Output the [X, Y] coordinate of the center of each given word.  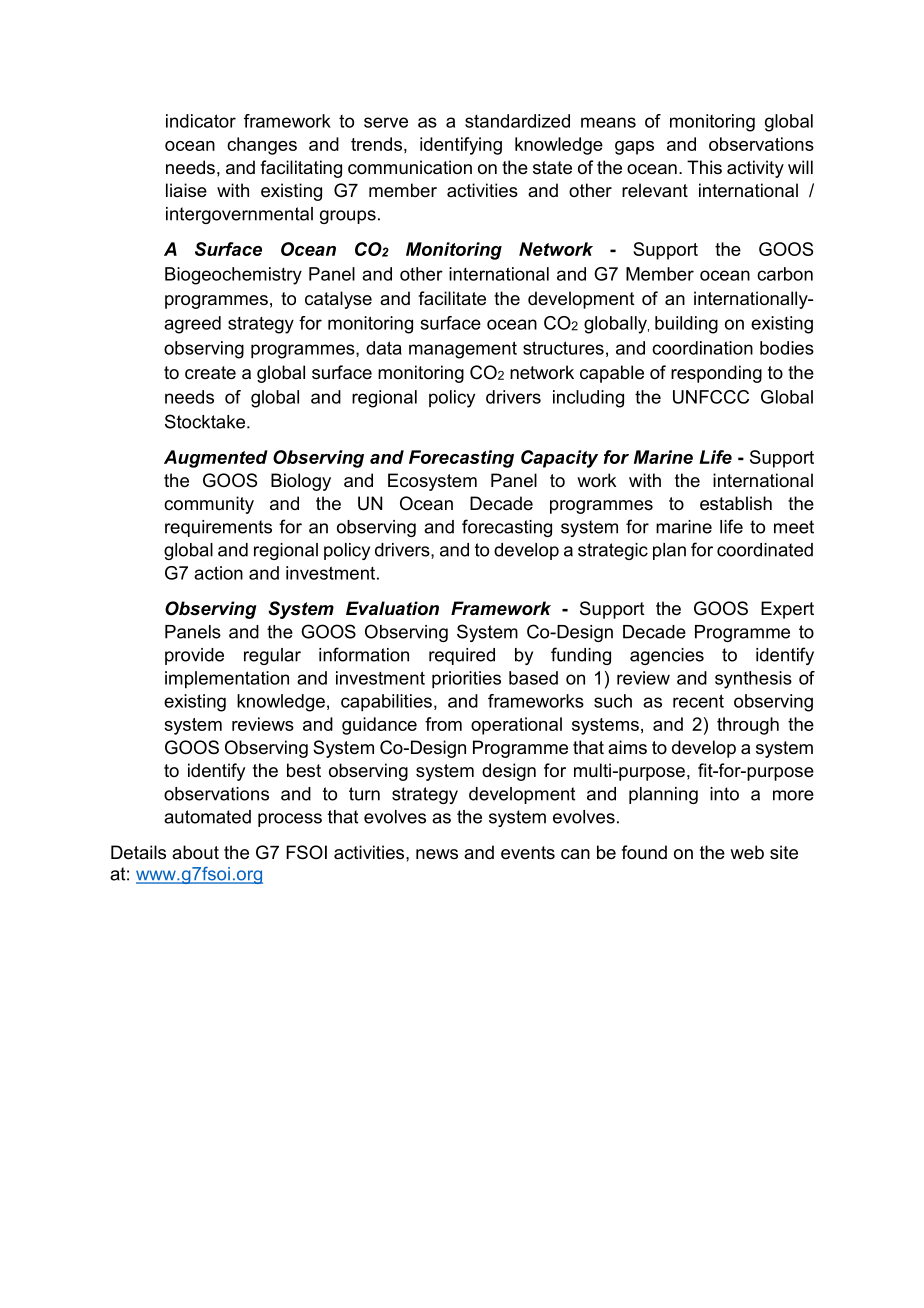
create [210, 373]
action [218, 573]
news [437, 854]
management [463, 350]
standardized [517, 121]
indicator [201, 121]
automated [207, 817]
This [704, 167]
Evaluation [392, 608]
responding [716, 374]
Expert [787, 610]
